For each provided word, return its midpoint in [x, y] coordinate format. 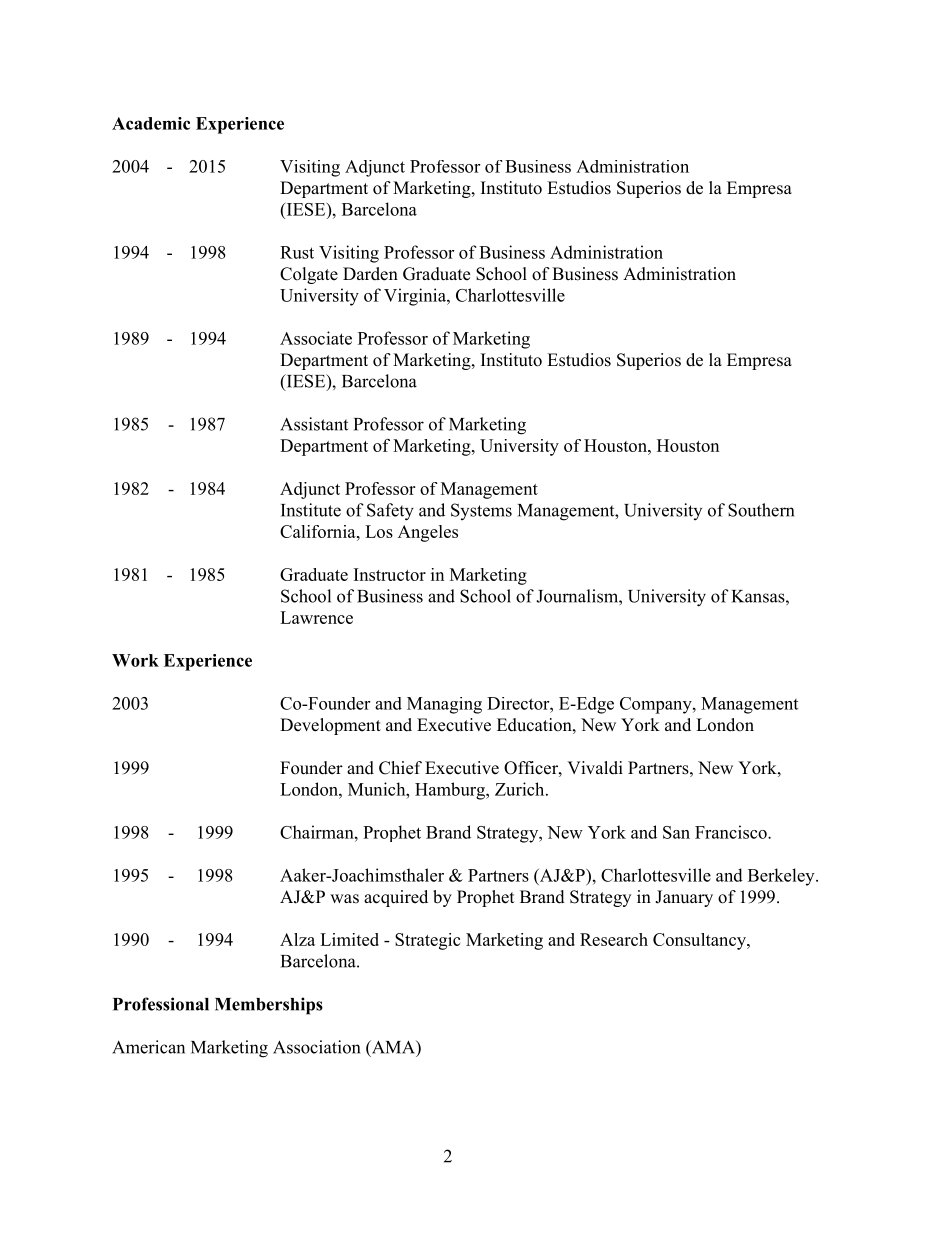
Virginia [416, 297]
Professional [161, 1004]
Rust [297, 252]
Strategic [427, 941]
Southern [761, 510]
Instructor [390, 574]
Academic [151, 123]
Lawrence [316, 617]
